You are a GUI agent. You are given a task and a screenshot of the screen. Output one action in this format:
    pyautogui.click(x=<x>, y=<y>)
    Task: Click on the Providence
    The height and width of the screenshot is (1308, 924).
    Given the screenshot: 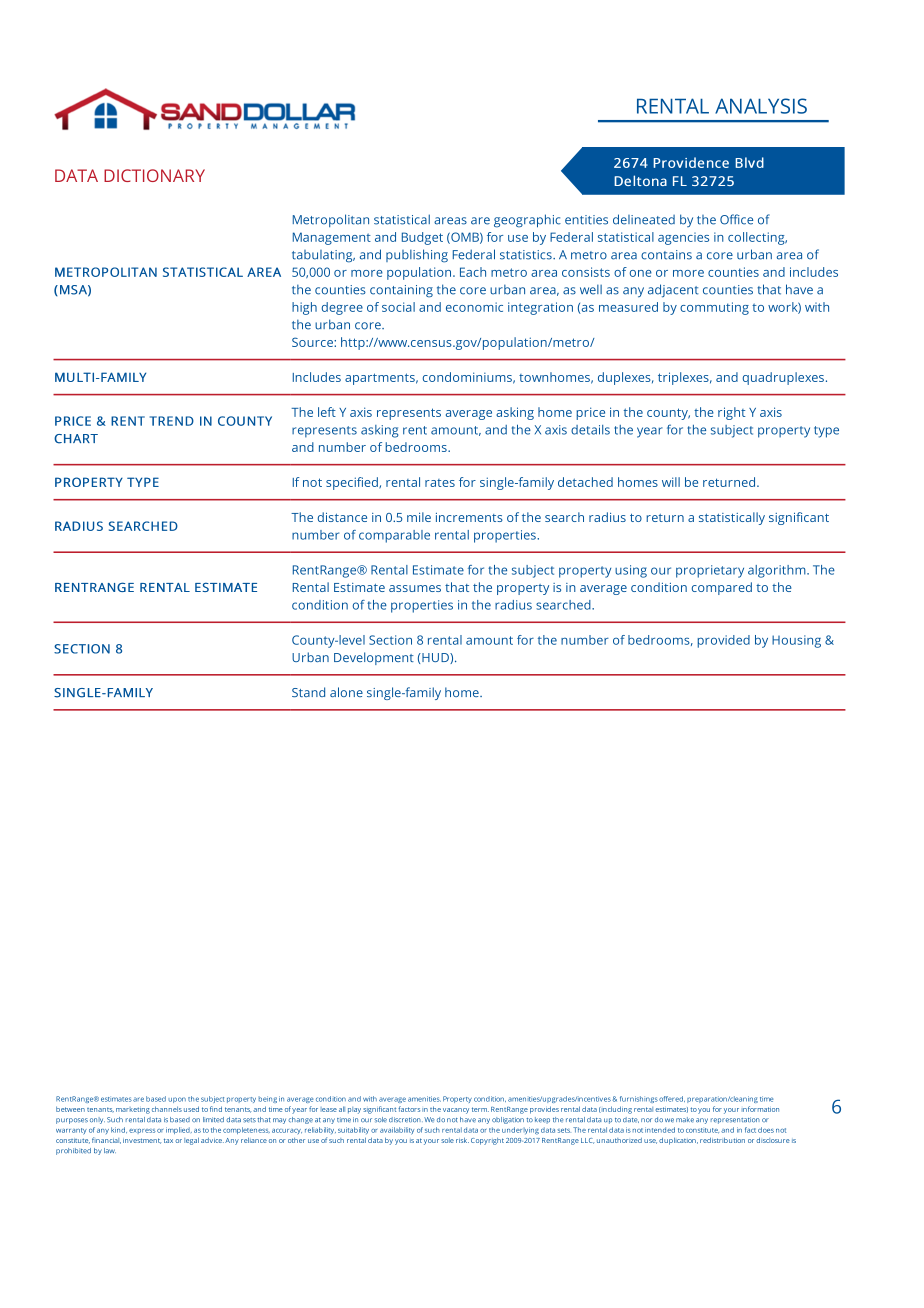 What is the action you would take?
    pyautogui.click(x=691, y=162)
